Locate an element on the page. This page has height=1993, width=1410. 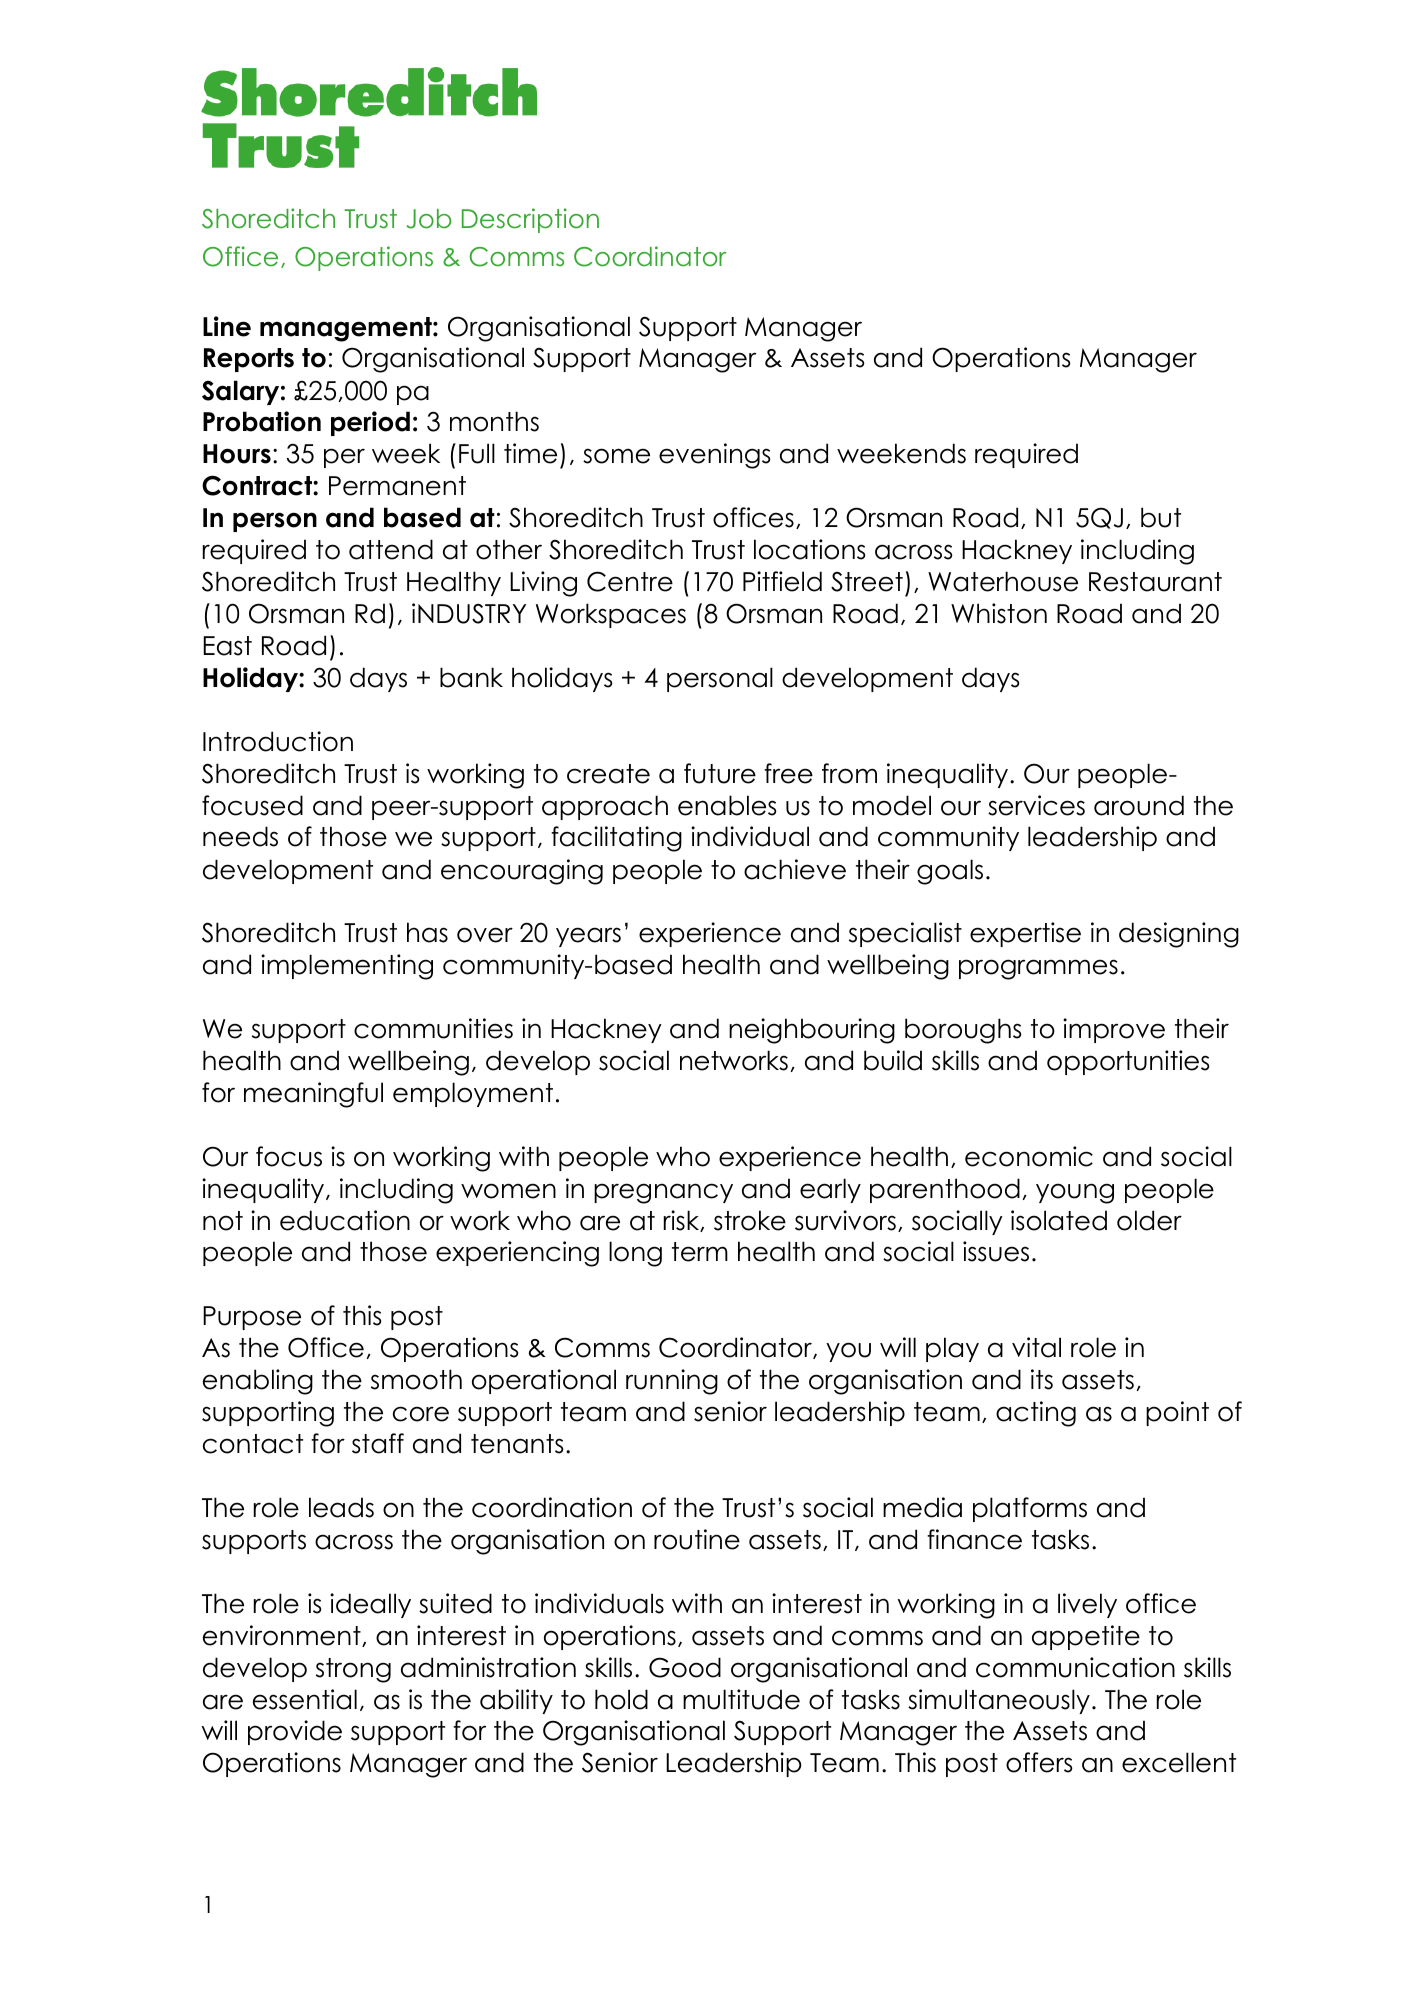
programmes is located at coordinates (1038, 969).
